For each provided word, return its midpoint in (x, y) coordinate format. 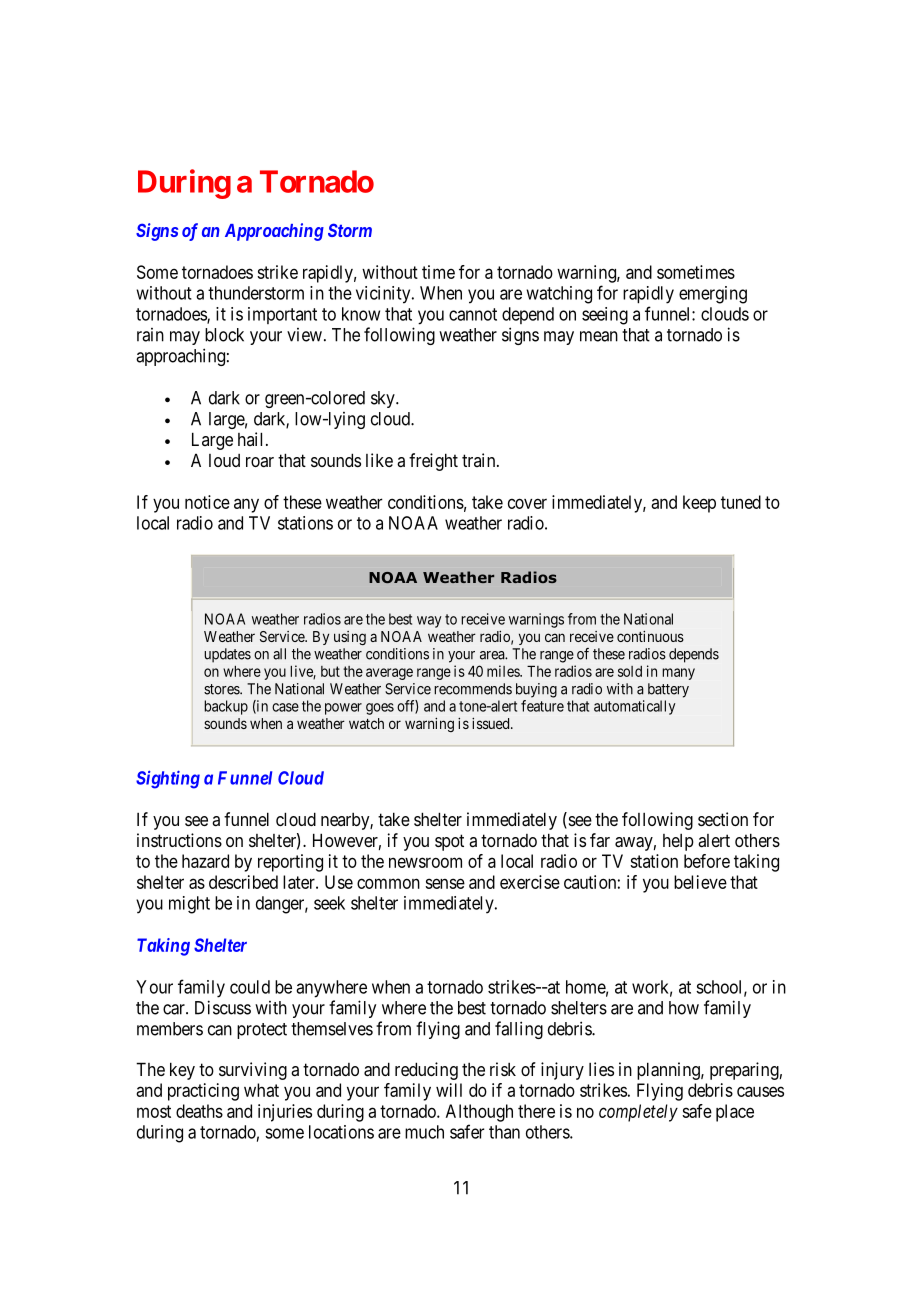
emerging (713, 295)
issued (492, 723)
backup (226, 707)
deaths (199, 1111)
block (224, 335)
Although (479, 1113)
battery (668, 690)
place (735, 1113)
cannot (473, 314)
